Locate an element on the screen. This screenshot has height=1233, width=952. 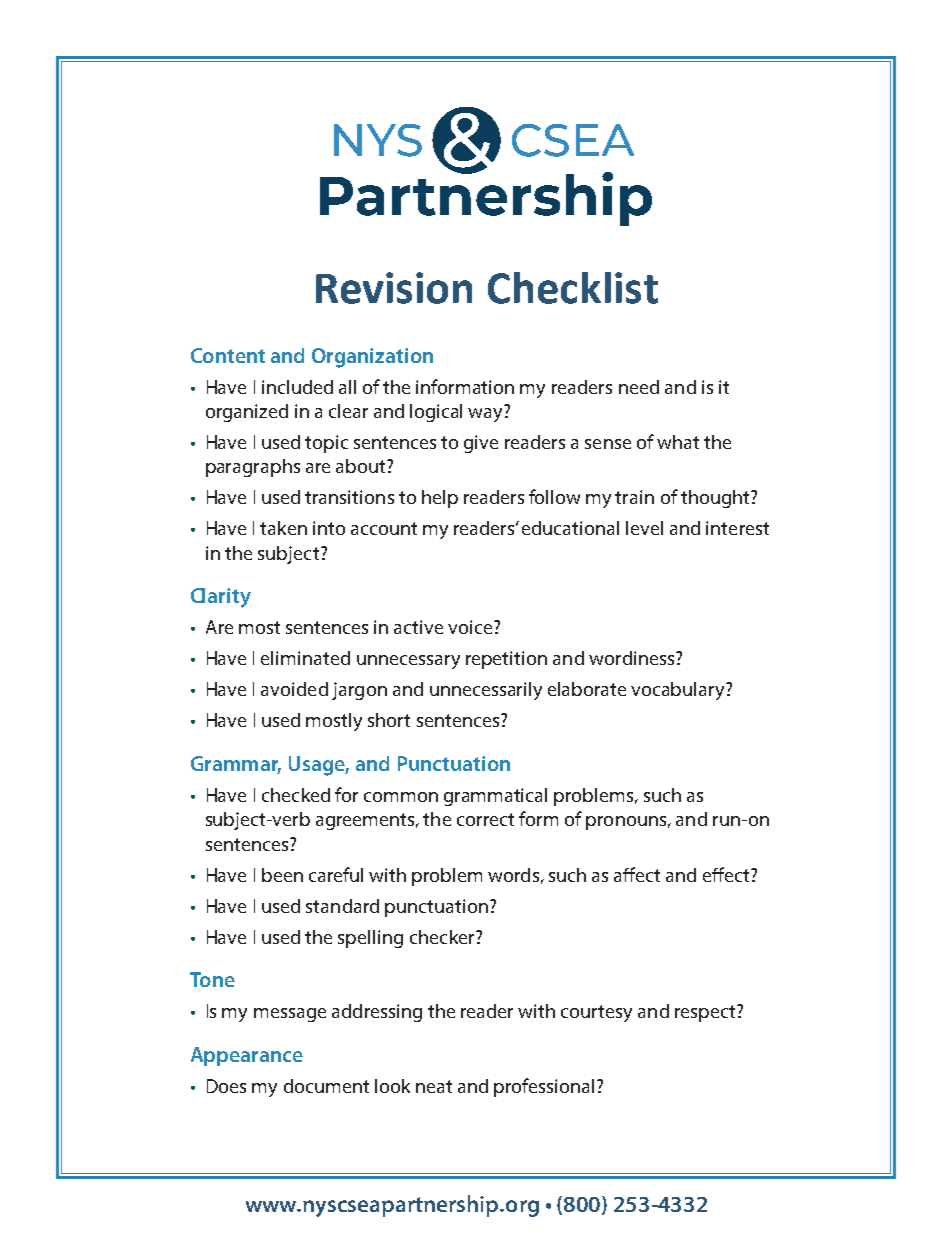
taken is located at coordinates (283, 528).
